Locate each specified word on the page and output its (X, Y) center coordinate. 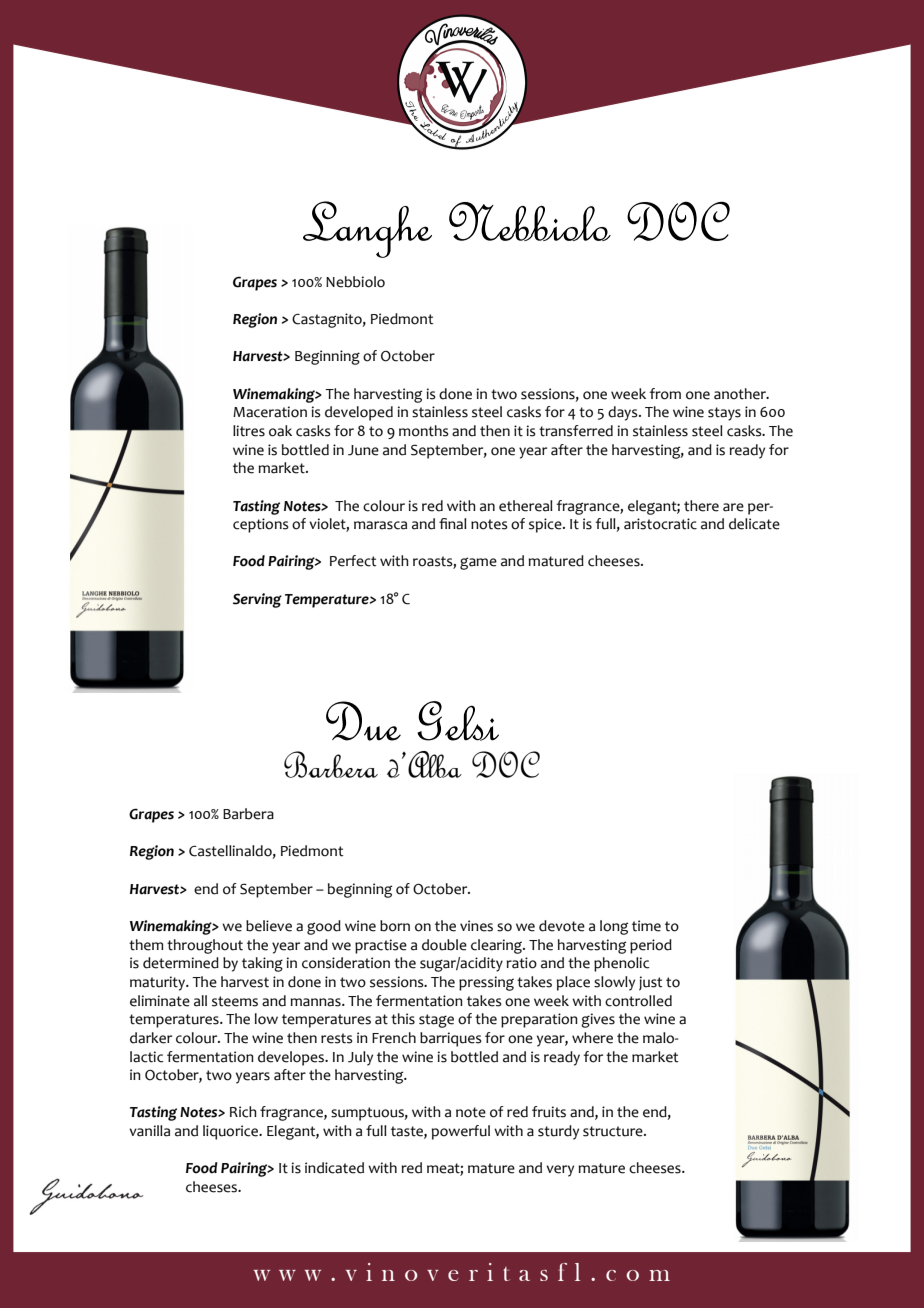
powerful (461, 1132)
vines (476, 926)
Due (363, 721)
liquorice (232, 1132)
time (646, 926)
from (665, 394)
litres (249, 431)
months (424, 431)
